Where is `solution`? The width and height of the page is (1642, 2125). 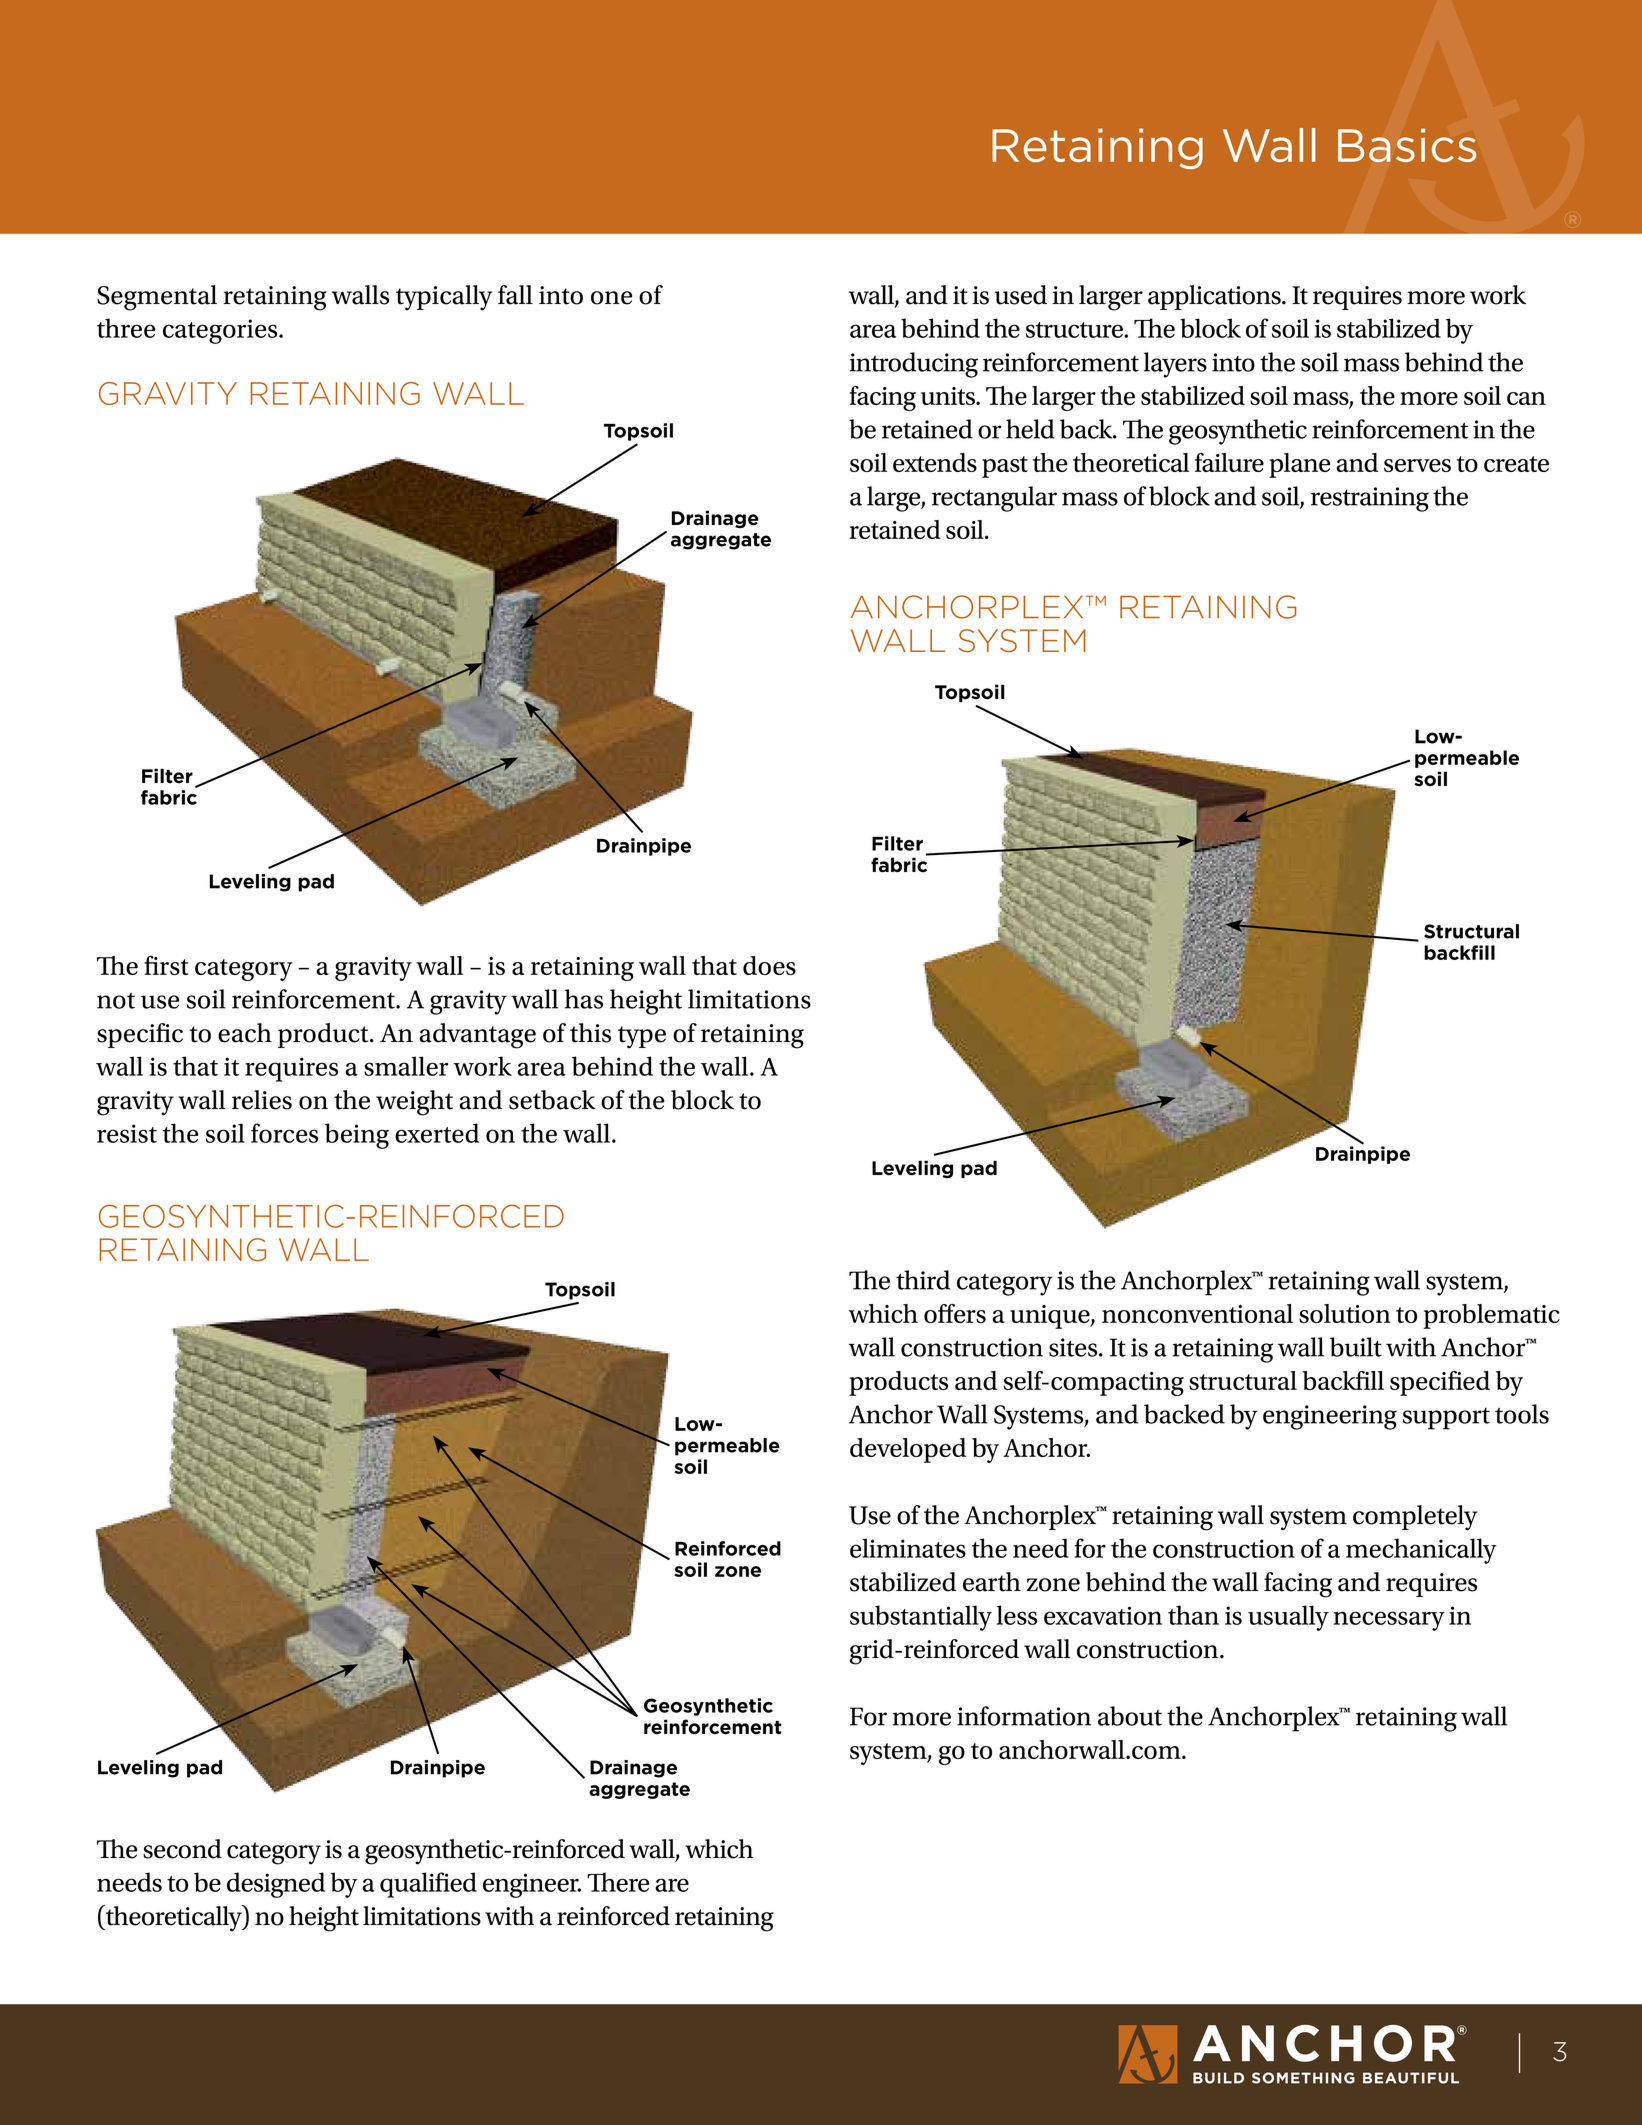
solution is located at coordinates (1345, 1313).
